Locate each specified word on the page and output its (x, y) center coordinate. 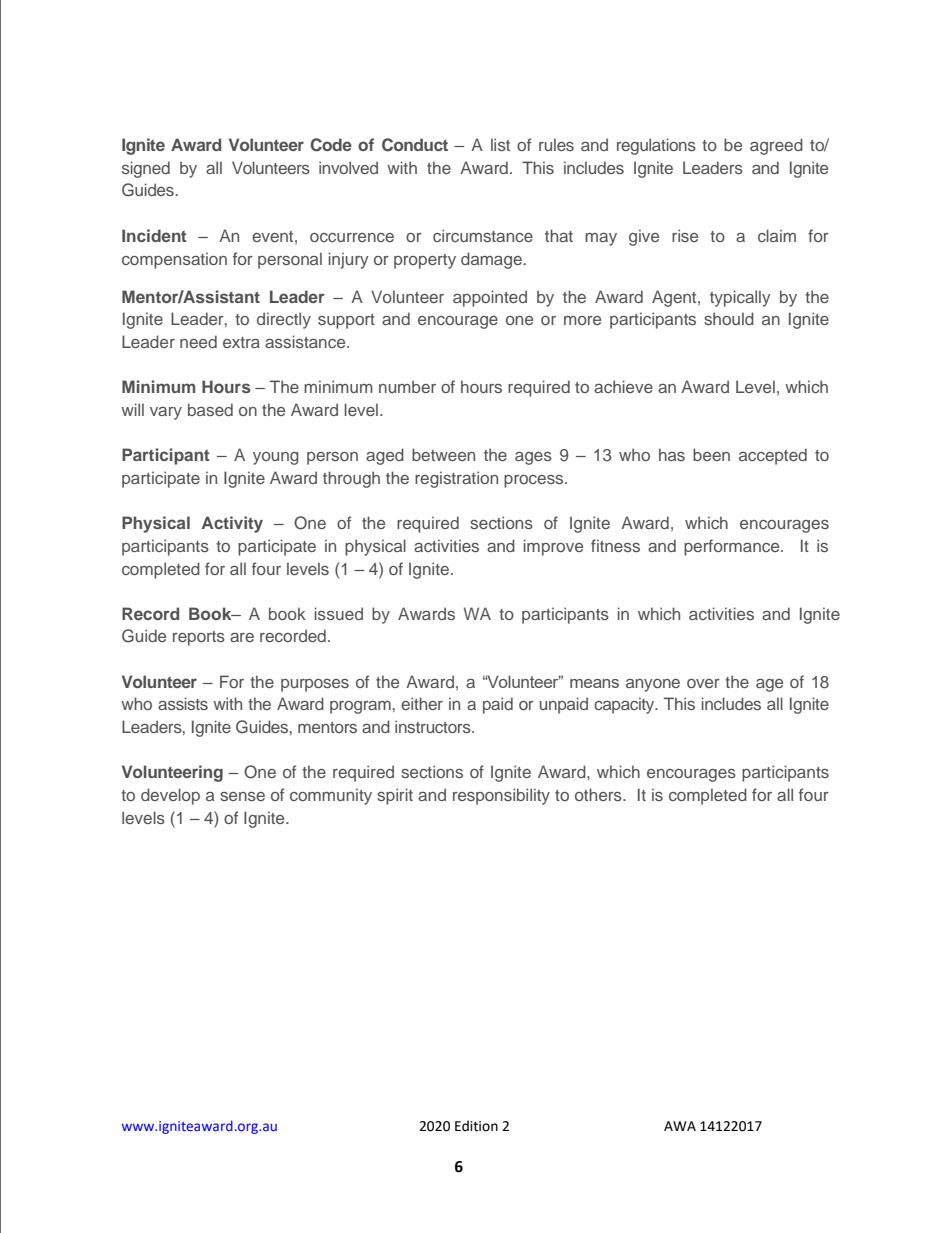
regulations (656, 146)
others (599, 794)
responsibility (501, 796)
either (422, 703)
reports (199, 638)
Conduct (415, 145)
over (703, 683)
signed (146, 169)
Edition (476, 1126)
